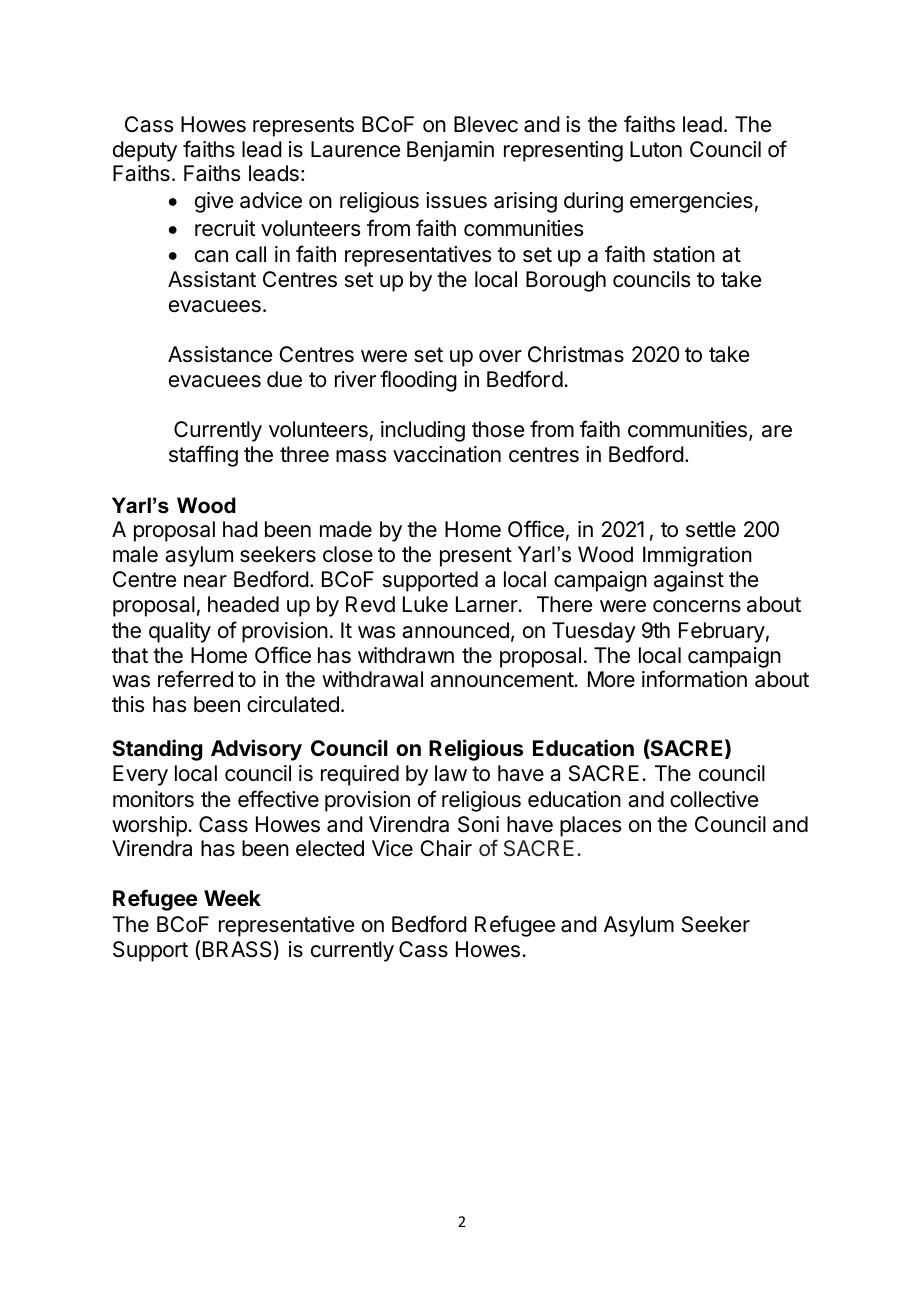 The height and width of the page is (1308, 924). I want to click on Week, so click(232, 898).
